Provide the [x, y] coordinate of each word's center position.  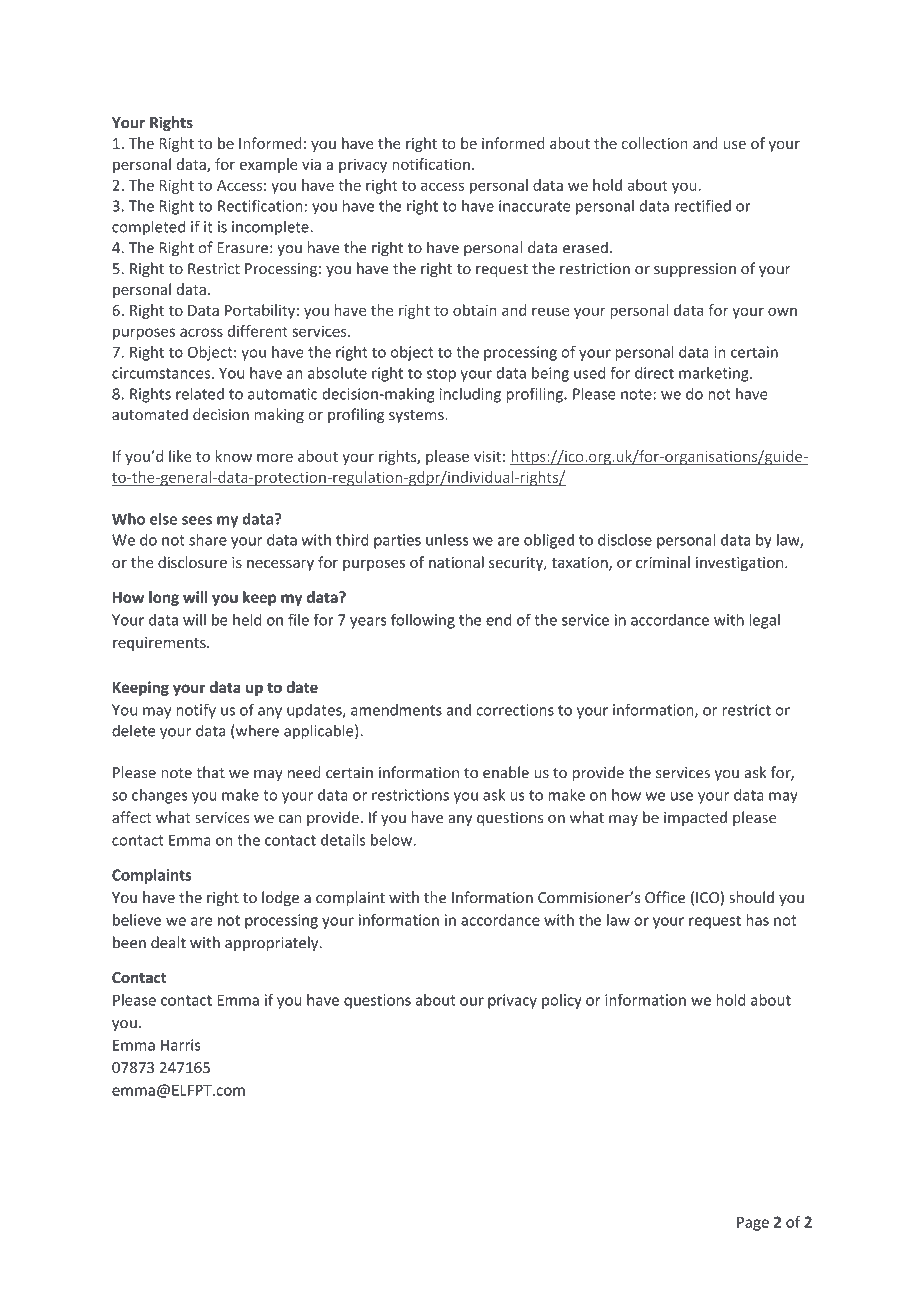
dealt [168, 942]
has [757, 920]
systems [417, 416]
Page [753, 1224]
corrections [515, 710]
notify [196, 711]
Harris [181, 1045]
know [234, 456]
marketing [715, 374]
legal [764, 621]
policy [562, 1001]
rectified [703, 205]
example [269, 165]
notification [431, 164]
